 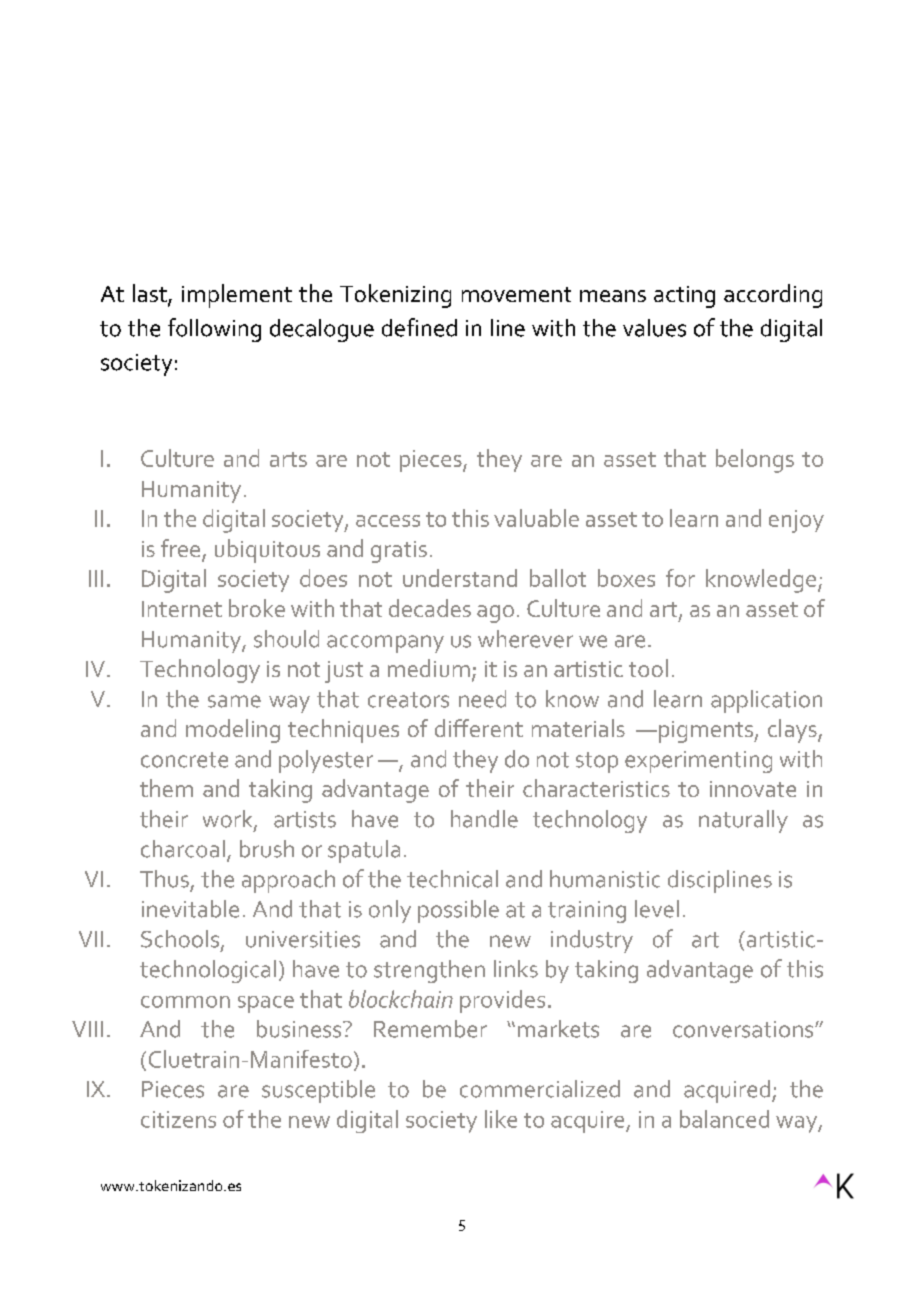 What do you see at coordinates (178, 1119) in the document?
I see `citizens` at bounding box center [178, 1119].
